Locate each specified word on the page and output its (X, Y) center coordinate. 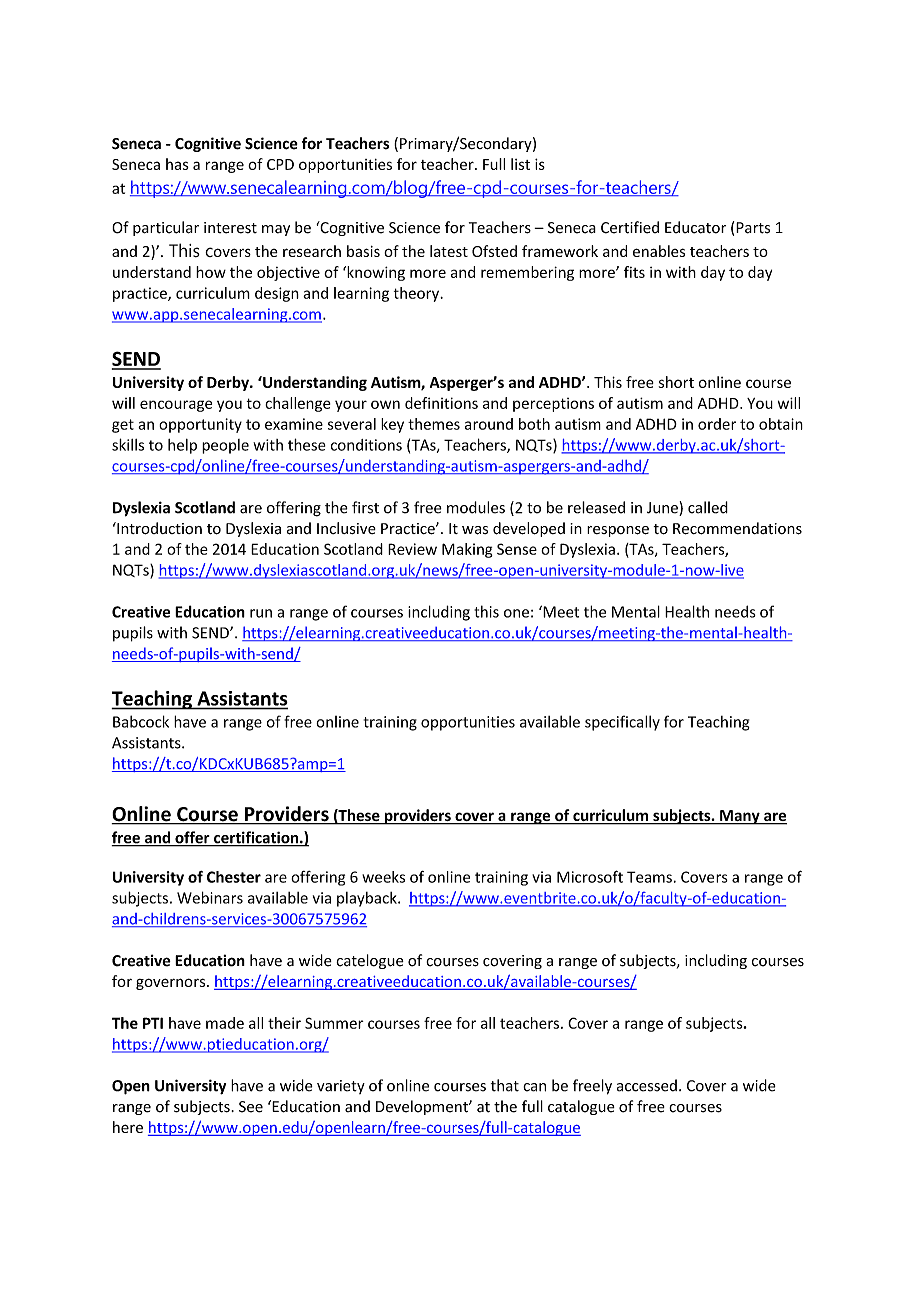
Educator (695, 227)
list (520, 164)
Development (423, 1107)
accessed (647, 1085)
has (177, 164)
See (251, 1107)
